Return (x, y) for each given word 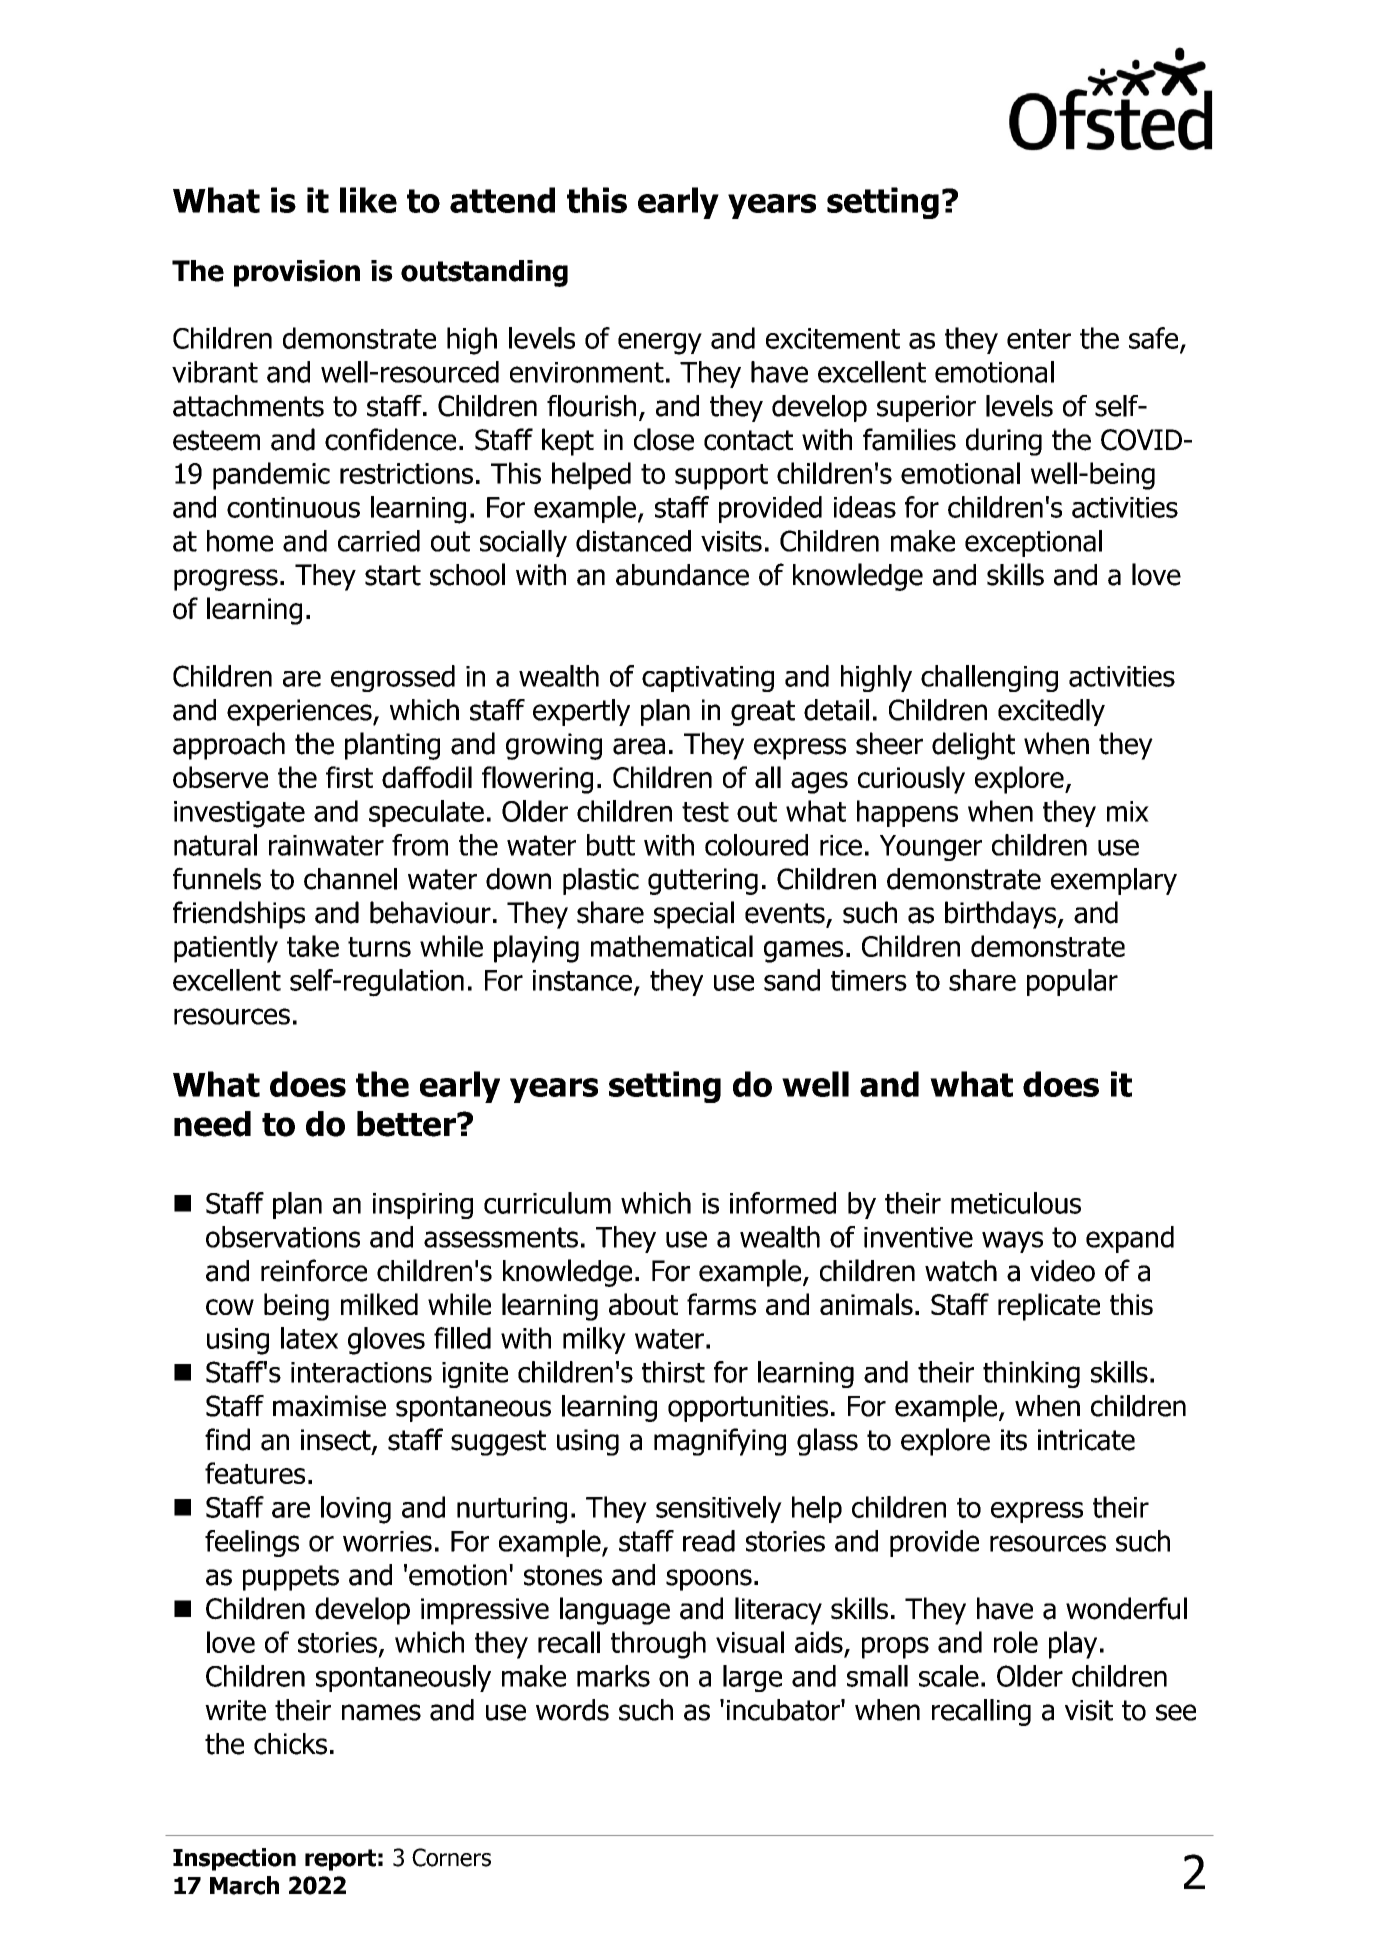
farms (721, 1304)
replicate (1049, 1307)
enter (1039, 339)
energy (660, 344)
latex (309, 1338)
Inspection (234, 1859)
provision (297, 273)
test (705, 812)
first (349, 777)
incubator (784, 1710)
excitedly (1051, 712)
